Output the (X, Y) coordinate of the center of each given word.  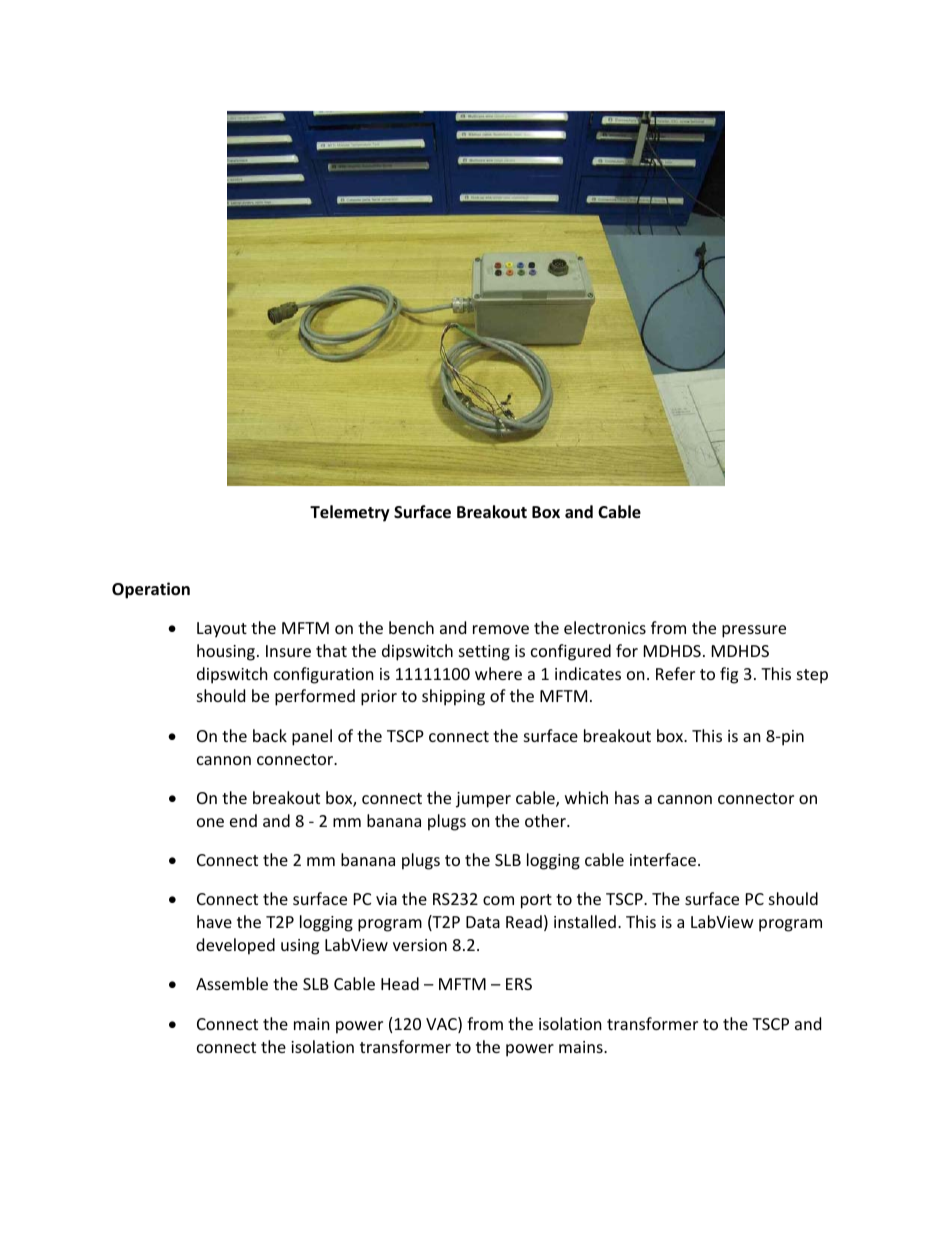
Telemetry (350, 513)
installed (585, 921)
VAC (442, 1025)
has (627, 797)
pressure (754, 631)
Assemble (232, 983)
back (270, 735)
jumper (483, 800)
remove (501, 629)
